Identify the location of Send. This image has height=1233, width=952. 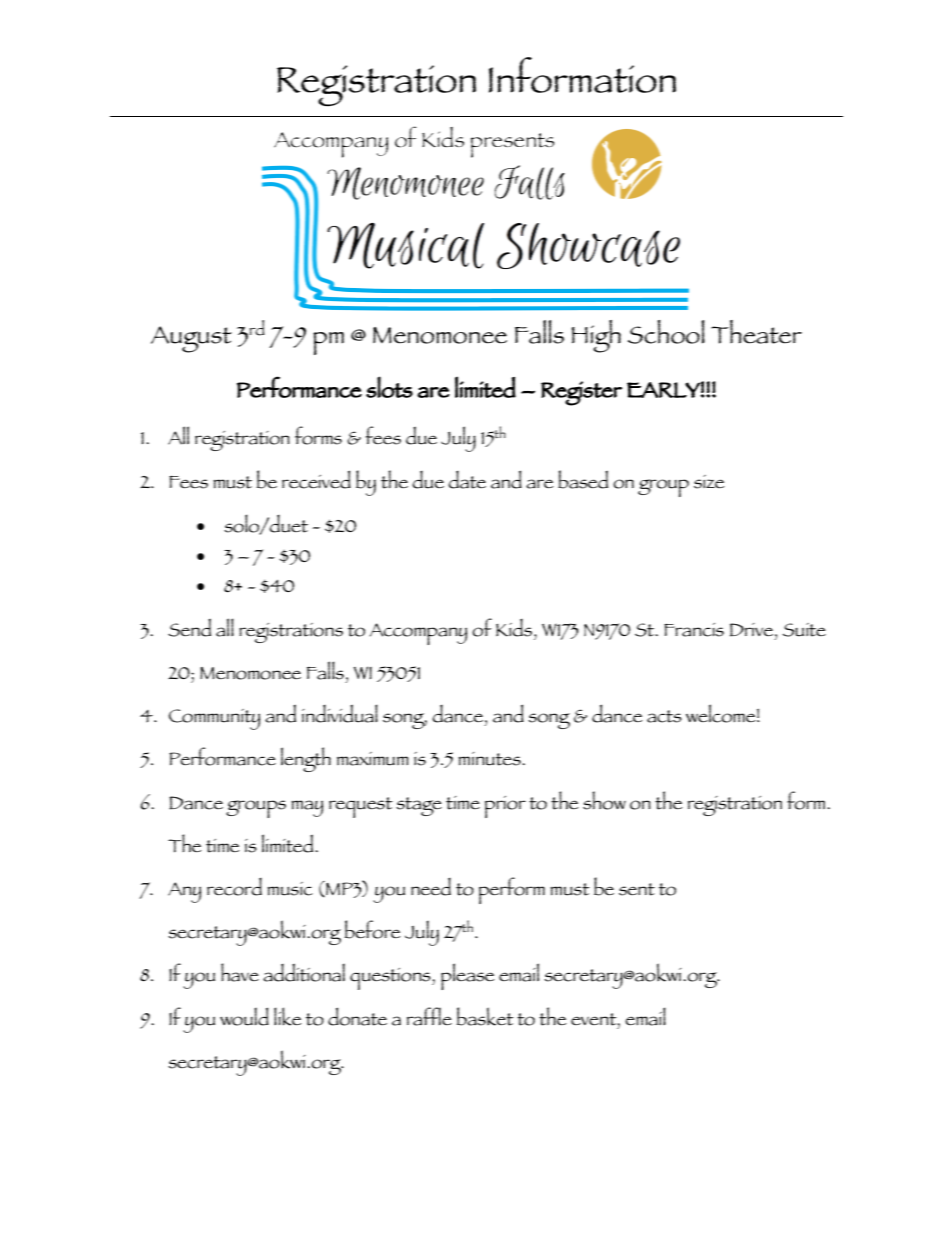
(189, 627).
